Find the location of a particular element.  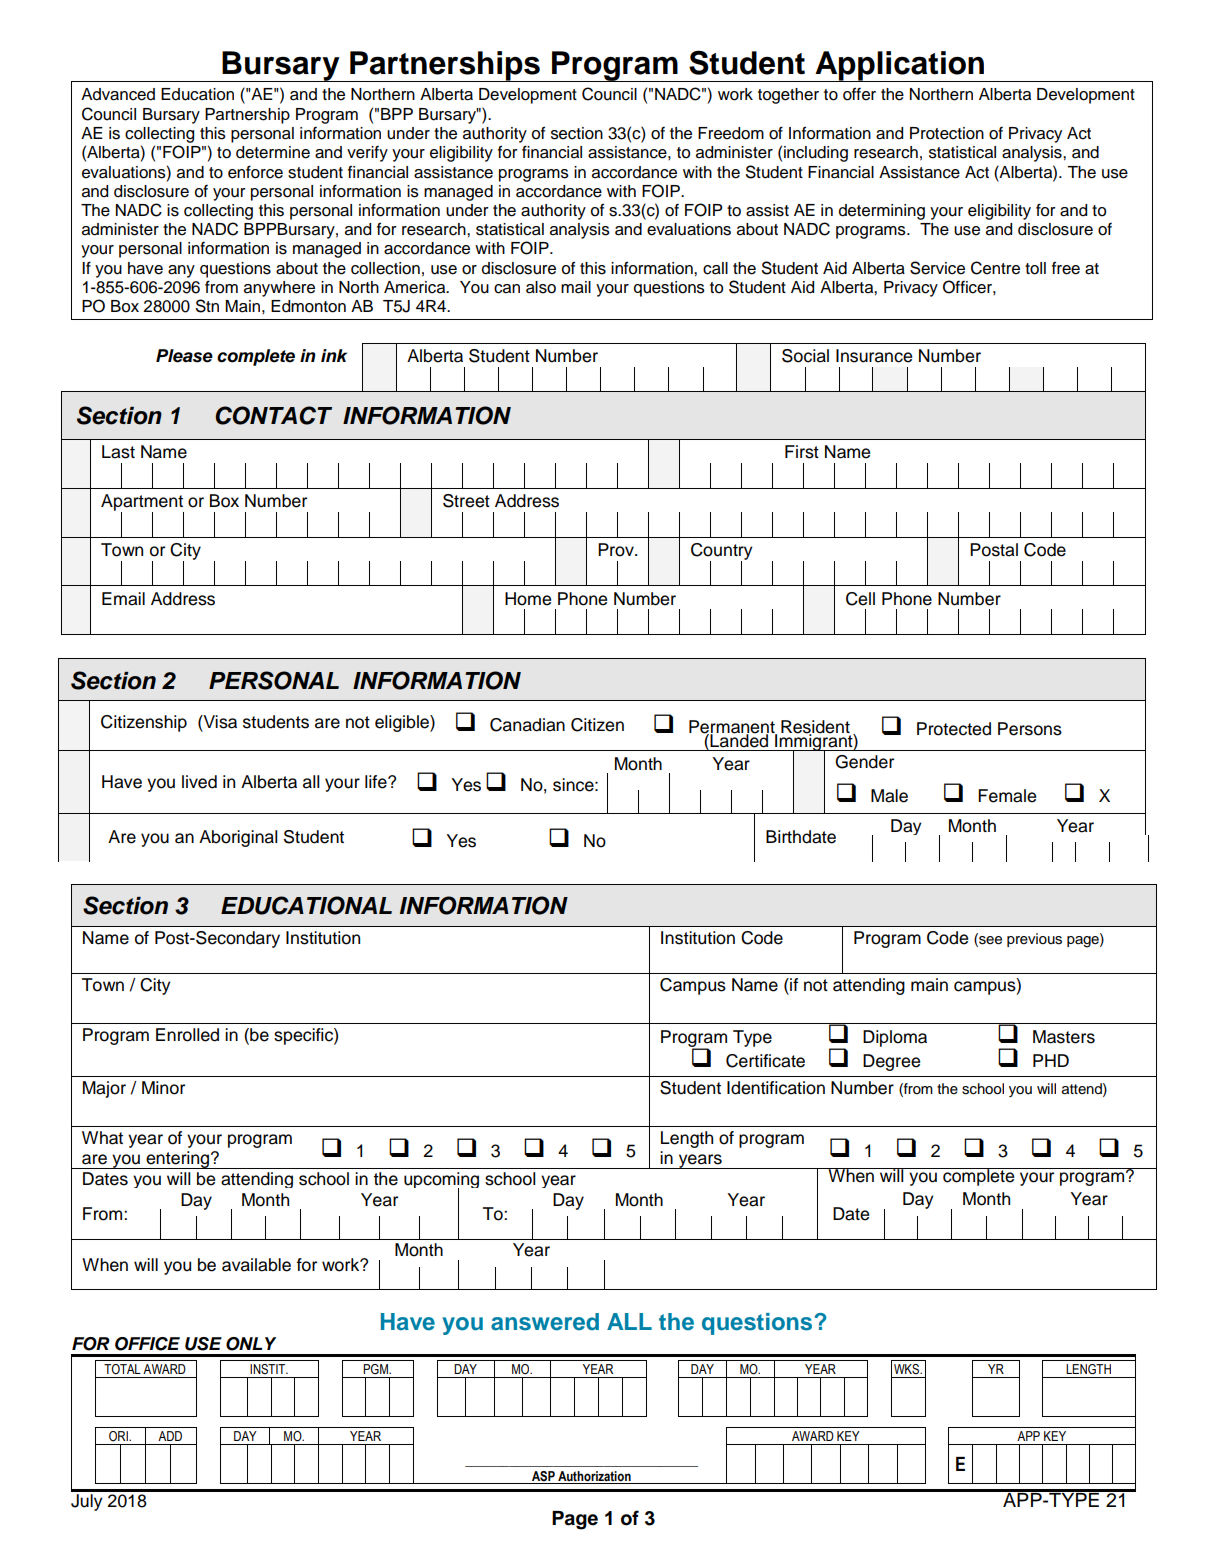

Insurance is located at coordinates (874, 356).
